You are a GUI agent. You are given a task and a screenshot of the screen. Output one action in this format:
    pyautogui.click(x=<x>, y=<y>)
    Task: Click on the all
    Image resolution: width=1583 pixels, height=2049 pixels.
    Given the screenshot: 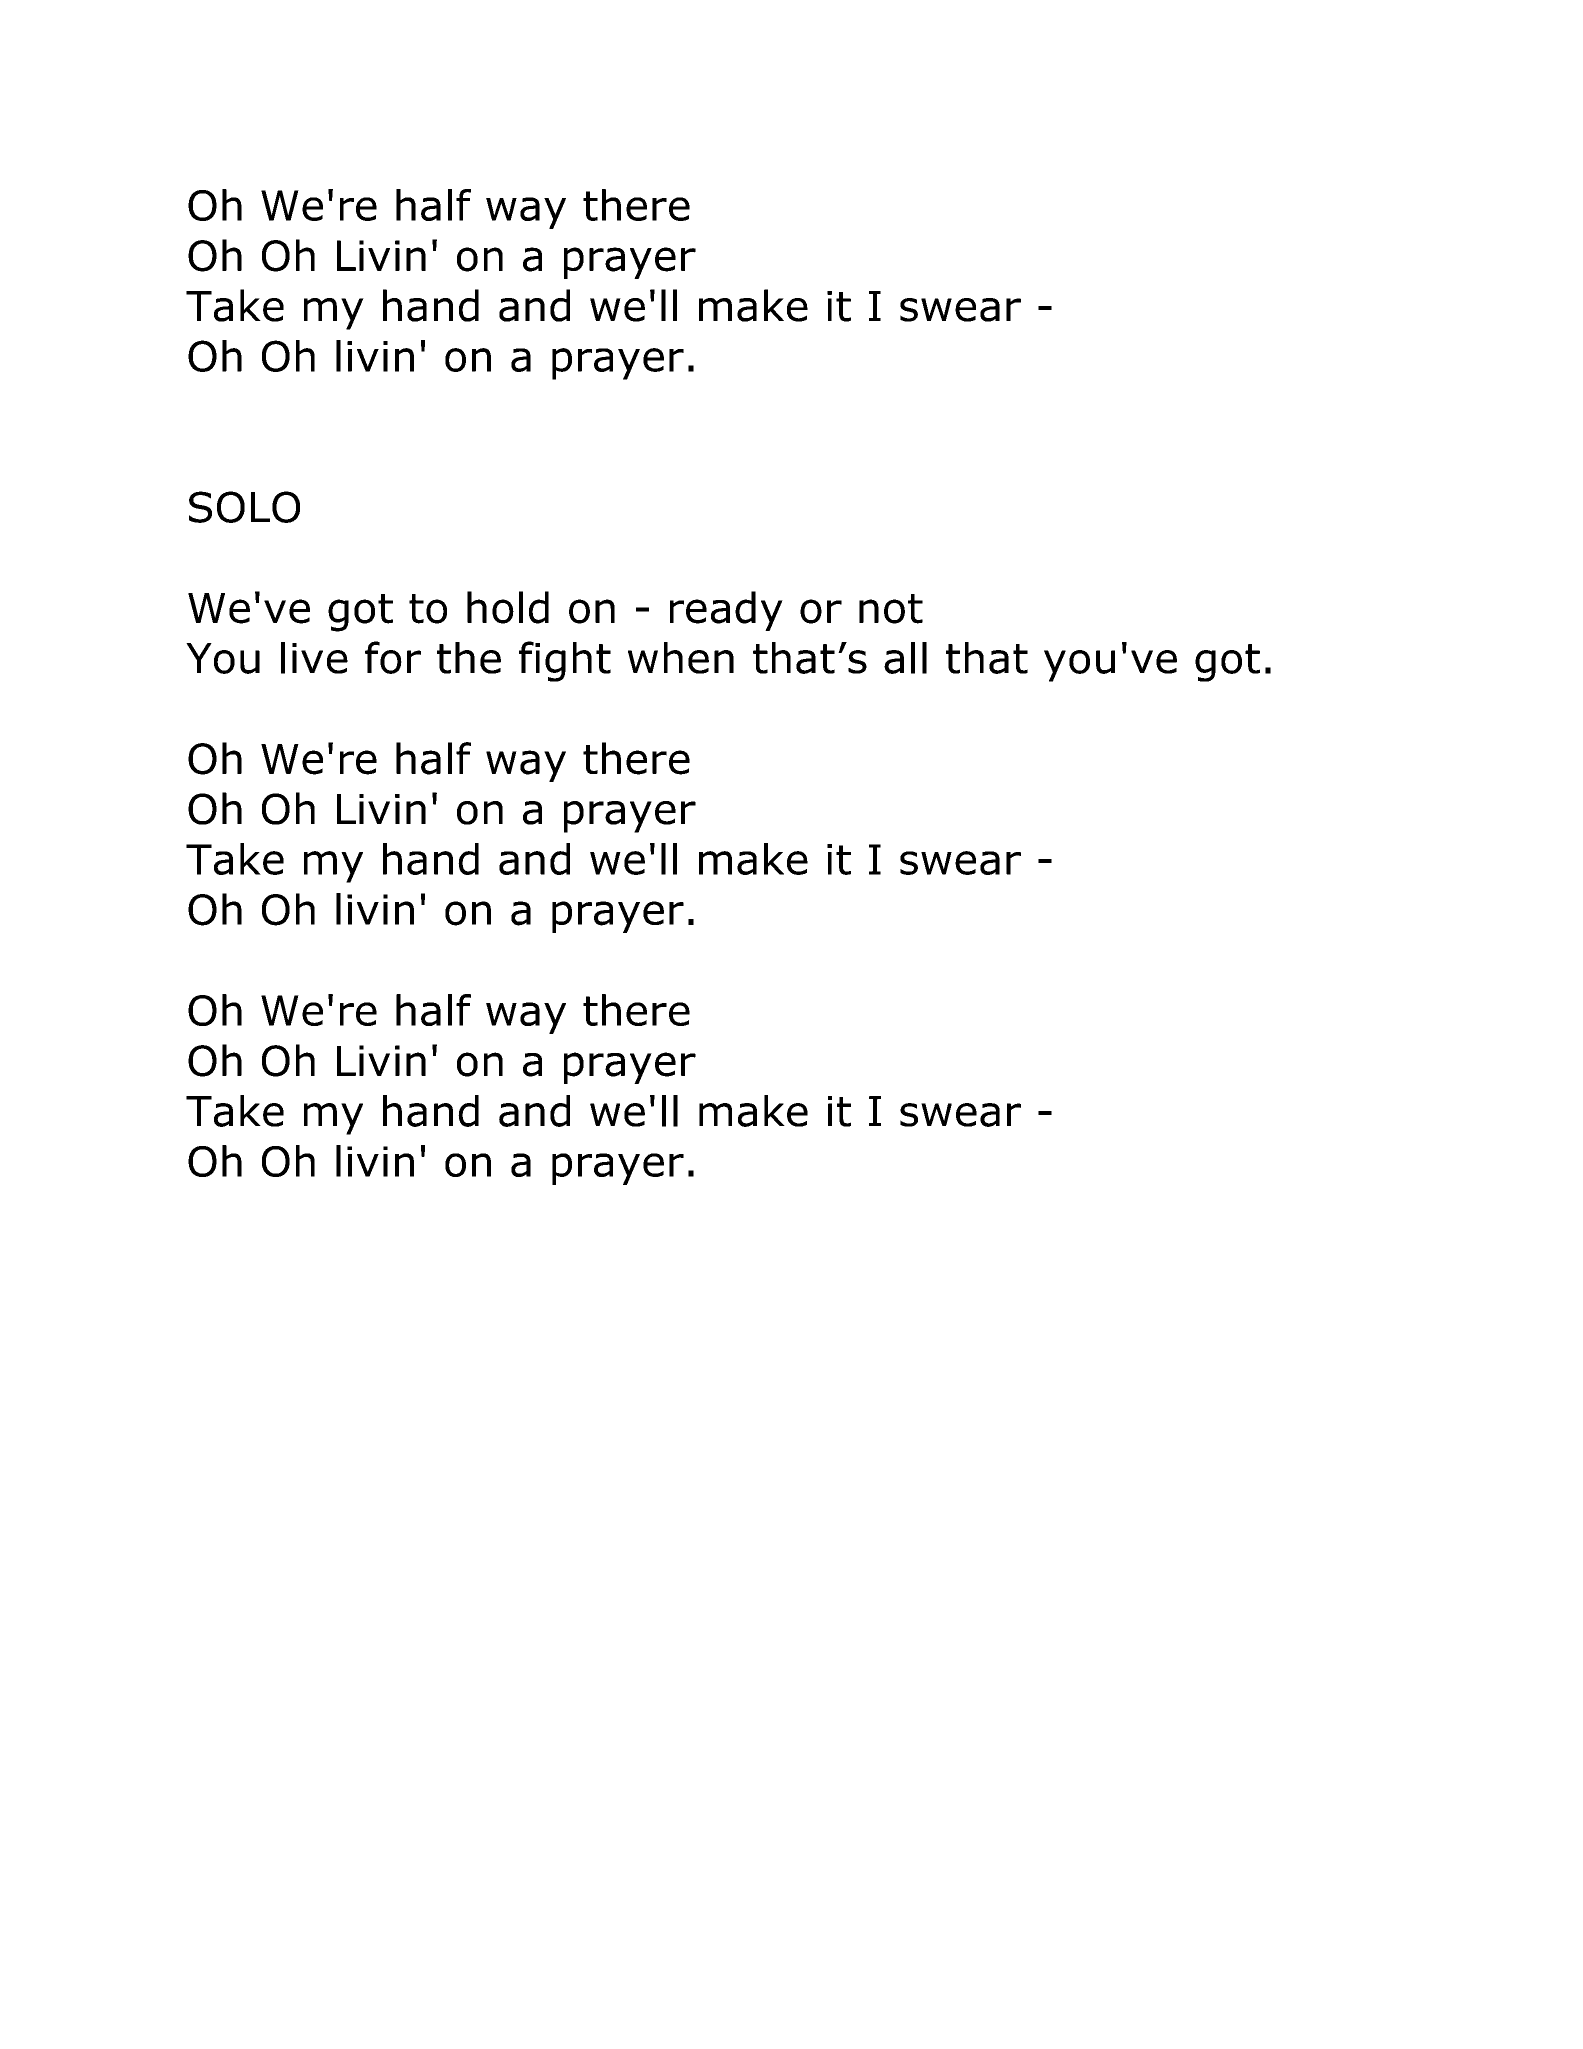 What is the action you would take?
    pyautogui.click(x=905, y=658)
